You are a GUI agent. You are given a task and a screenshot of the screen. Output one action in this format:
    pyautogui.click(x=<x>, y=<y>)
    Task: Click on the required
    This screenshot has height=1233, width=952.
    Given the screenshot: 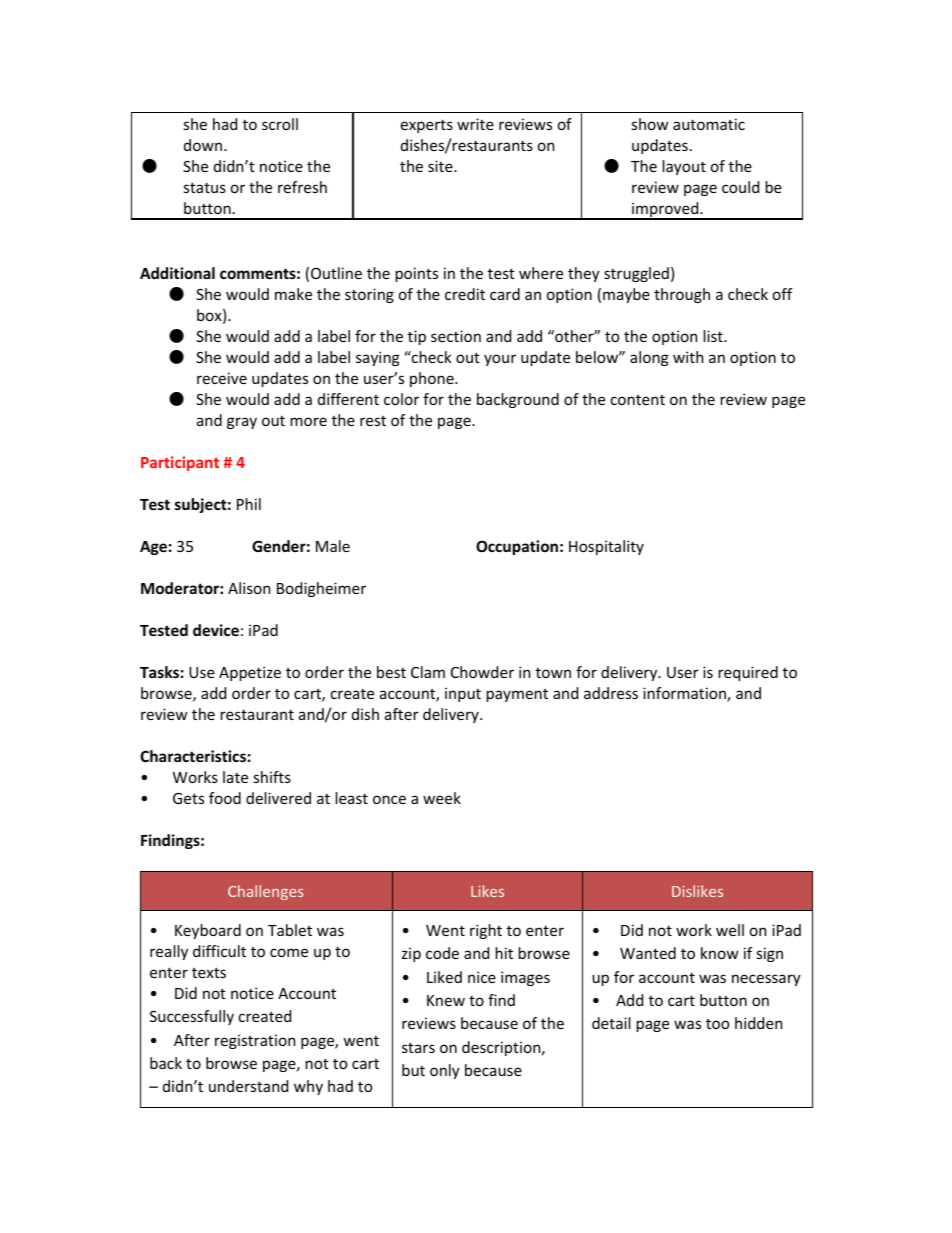 What is the action you would take?
    pyautogui.click(x=748, y=673)
